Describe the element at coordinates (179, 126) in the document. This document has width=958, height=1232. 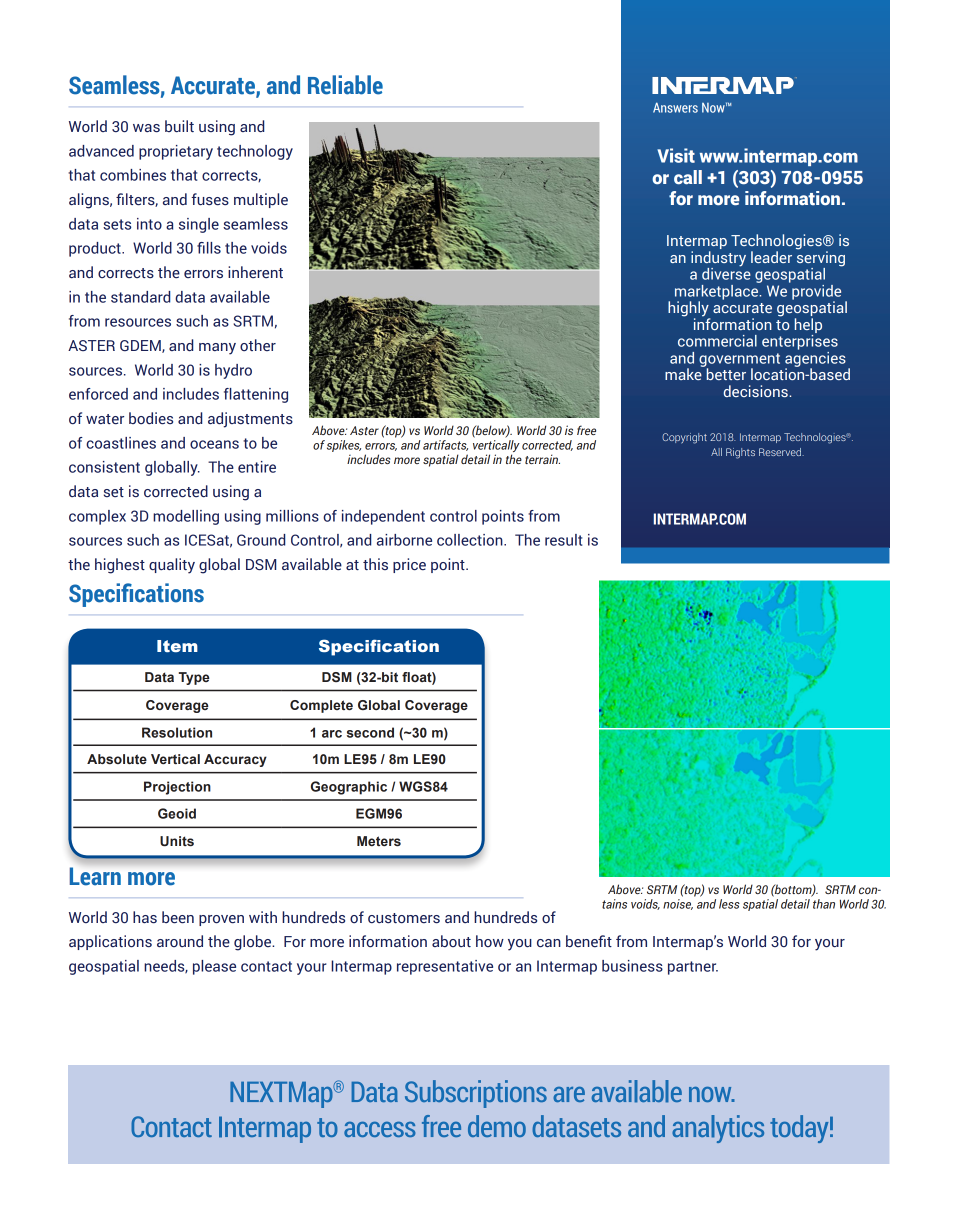
I see `built` at that location.
